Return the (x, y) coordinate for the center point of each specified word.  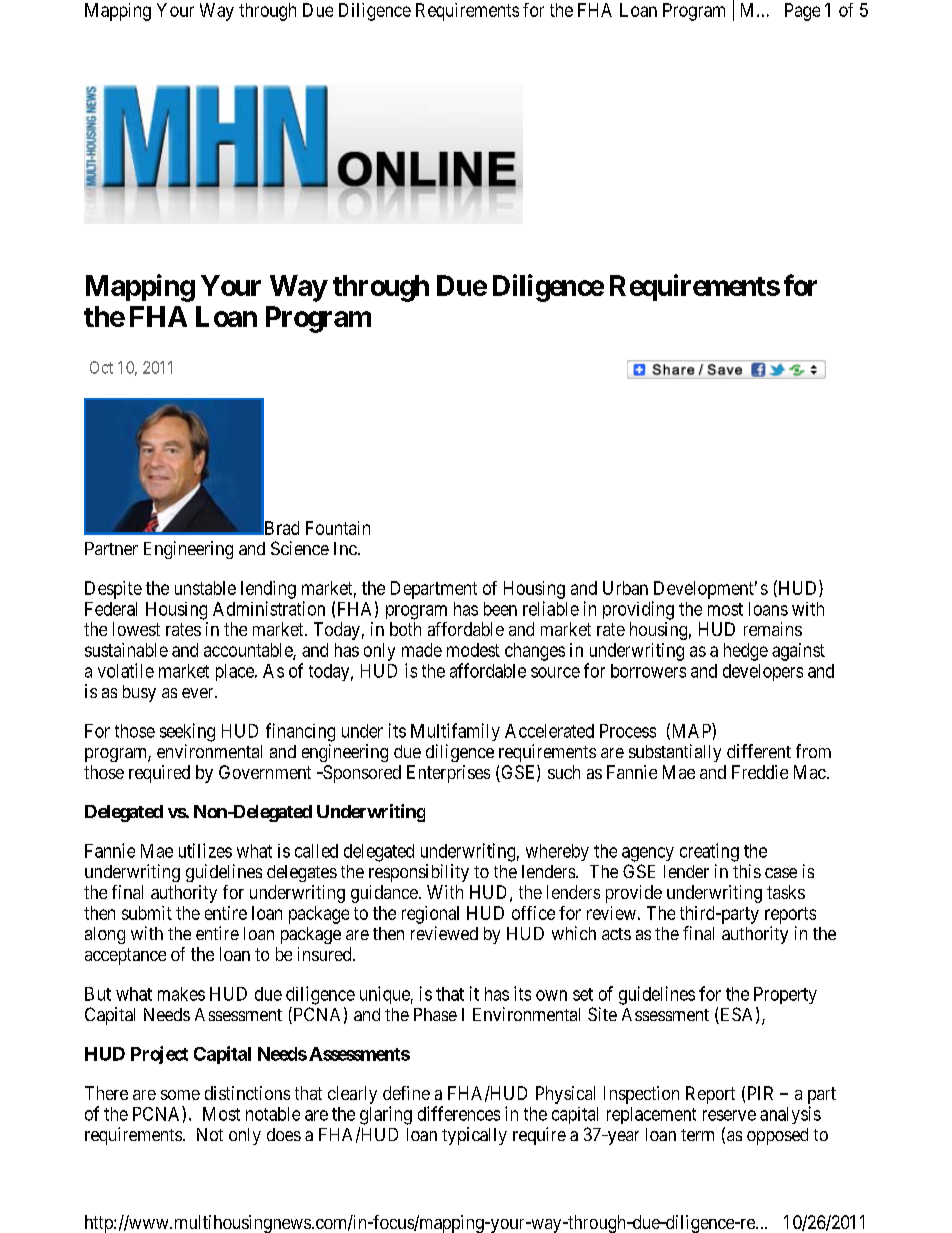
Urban (625, 588)
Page (802, 12)
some (180, 1095)
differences (459, 1113)
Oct (101, 367)
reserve (729, 1115)
